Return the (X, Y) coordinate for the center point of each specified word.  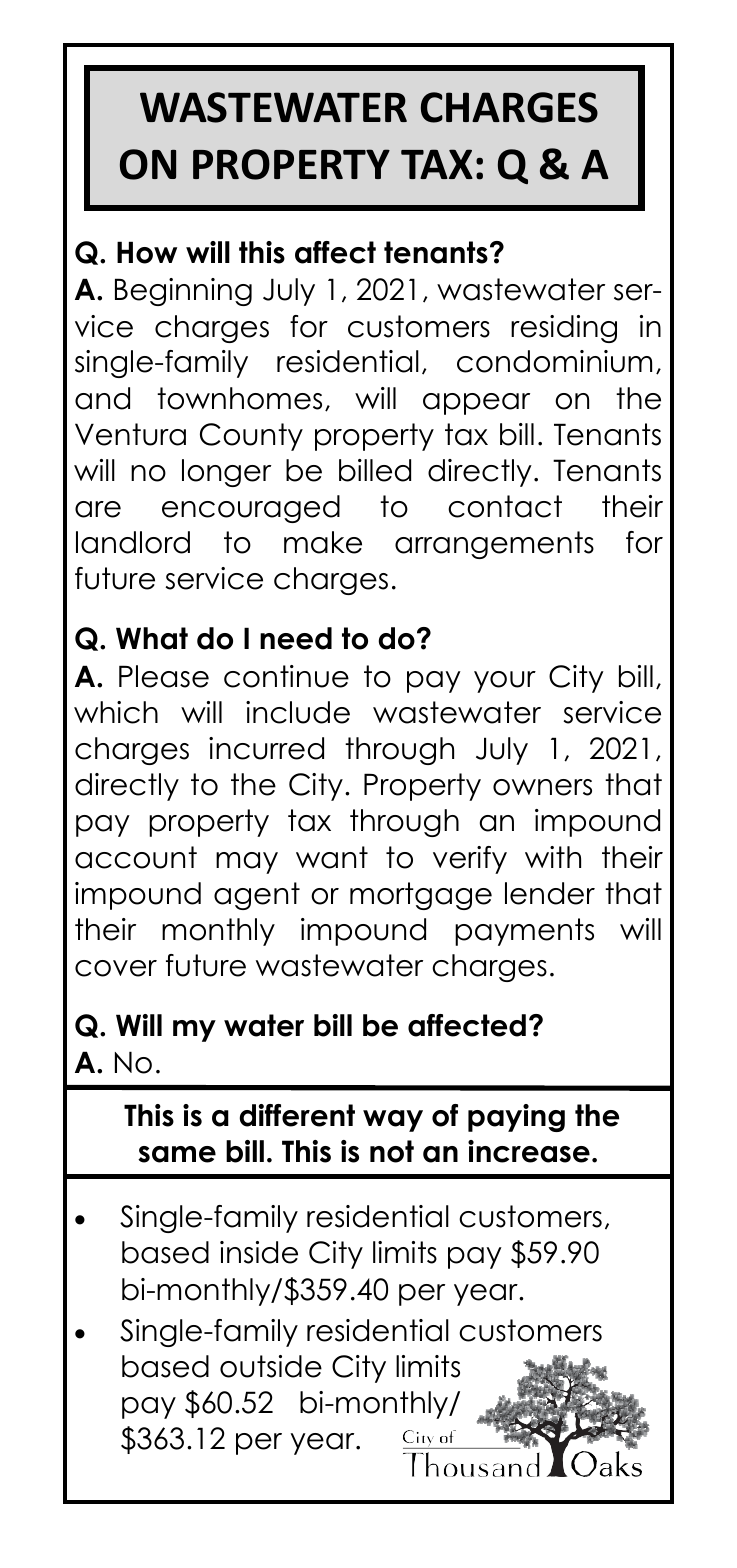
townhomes (239, 398)
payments (524, 932)
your (505, 682)
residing (564, 329)
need (296, 638)
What (152, 638)
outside (271, 1366)
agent (257, 896)
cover (116, 968)
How (147, 252)
